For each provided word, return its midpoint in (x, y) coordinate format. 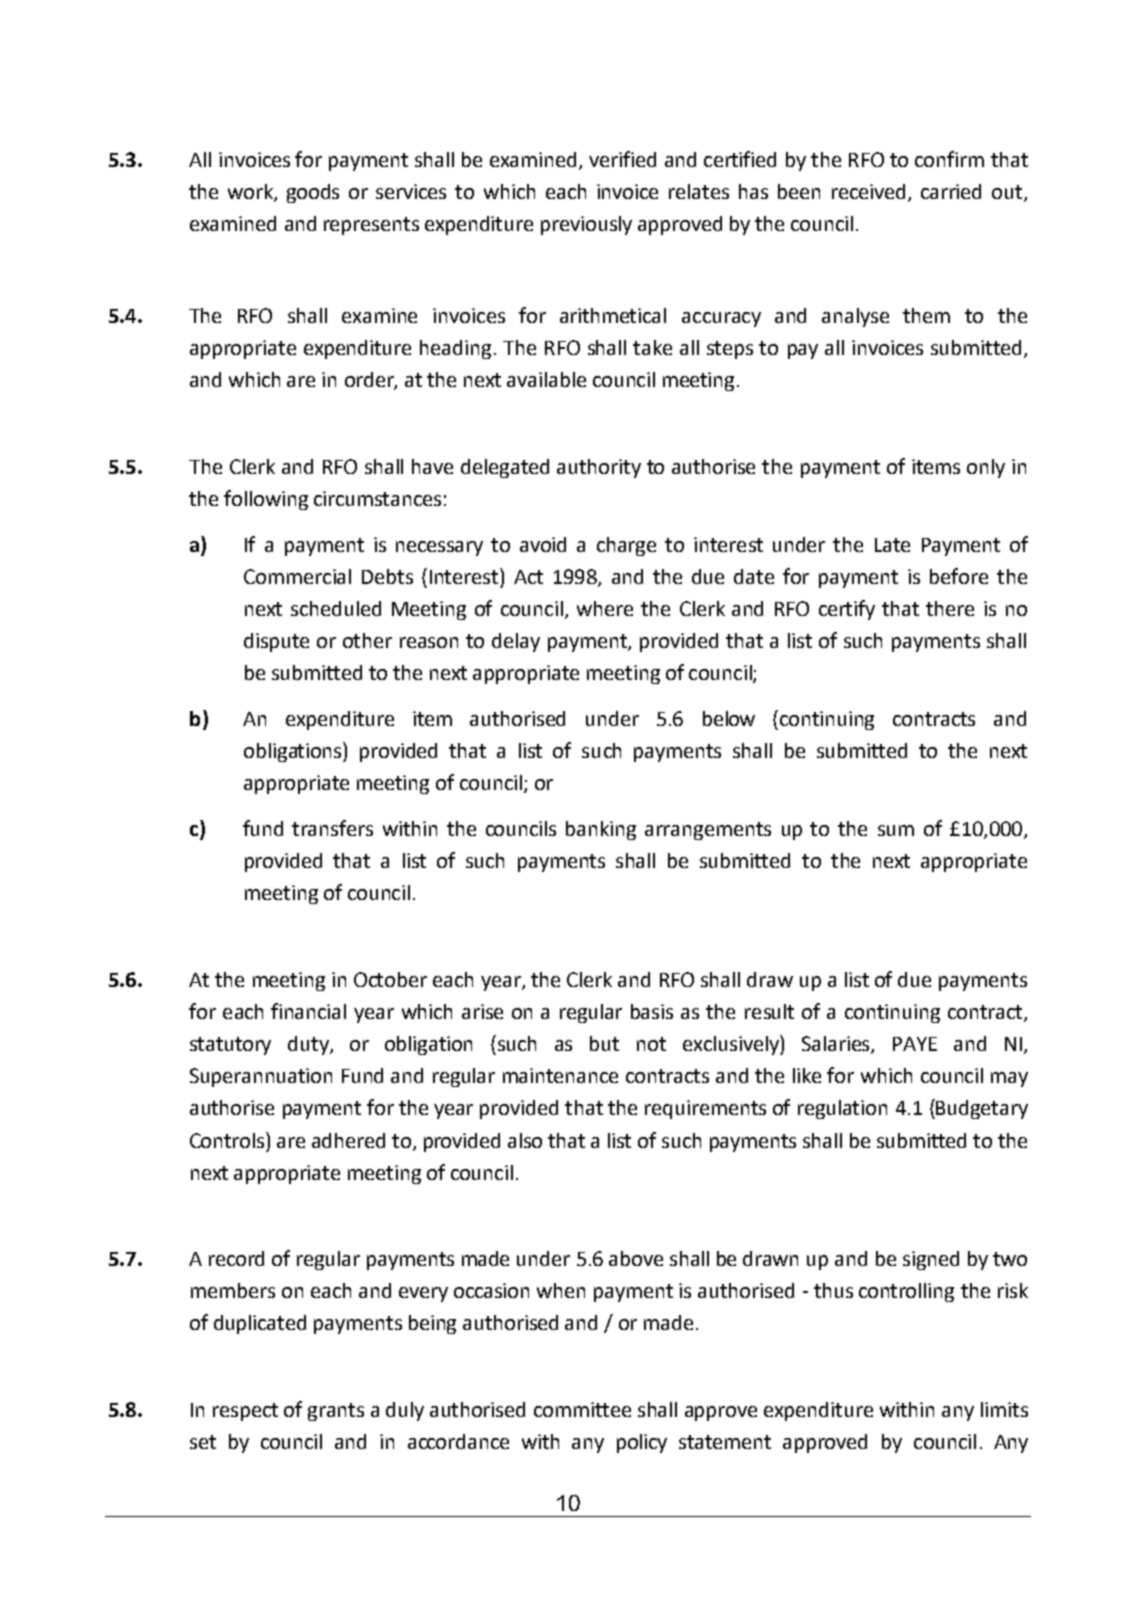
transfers (332, 828)
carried (951, 191)
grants (336, 1412)
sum (896, 830)
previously (586, 225)
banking (601, 830)
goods (313, 193)
